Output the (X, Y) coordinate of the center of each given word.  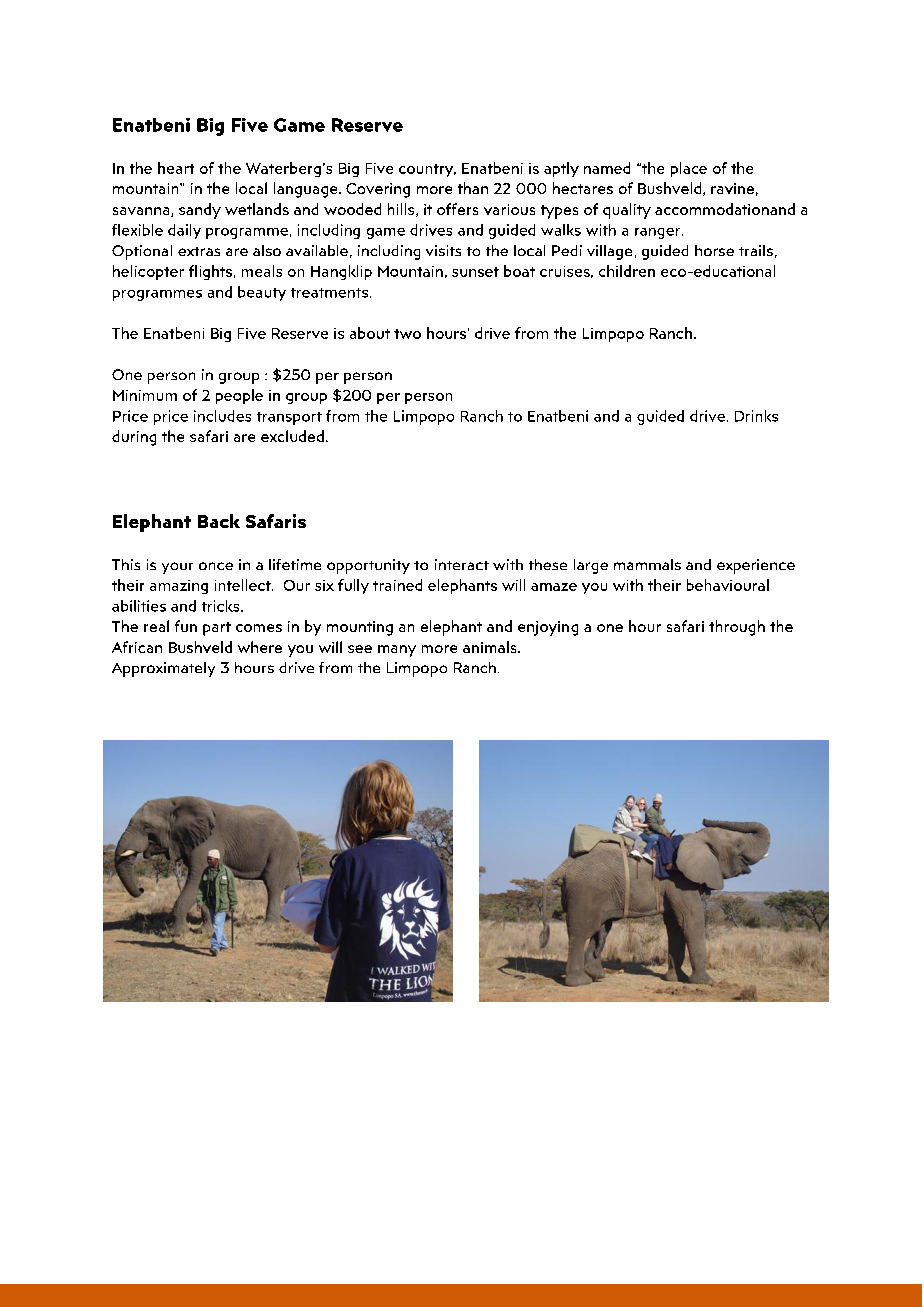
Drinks (756, 416)
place (689, 169)
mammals (647, 564)
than (473, 188)
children (627, 271)
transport (289, 418)
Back (219, 521)
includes (222, 416)
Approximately (163, 669)
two (407, 334)
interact (462, 564)
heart (176, 168)
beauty (262, 293)
